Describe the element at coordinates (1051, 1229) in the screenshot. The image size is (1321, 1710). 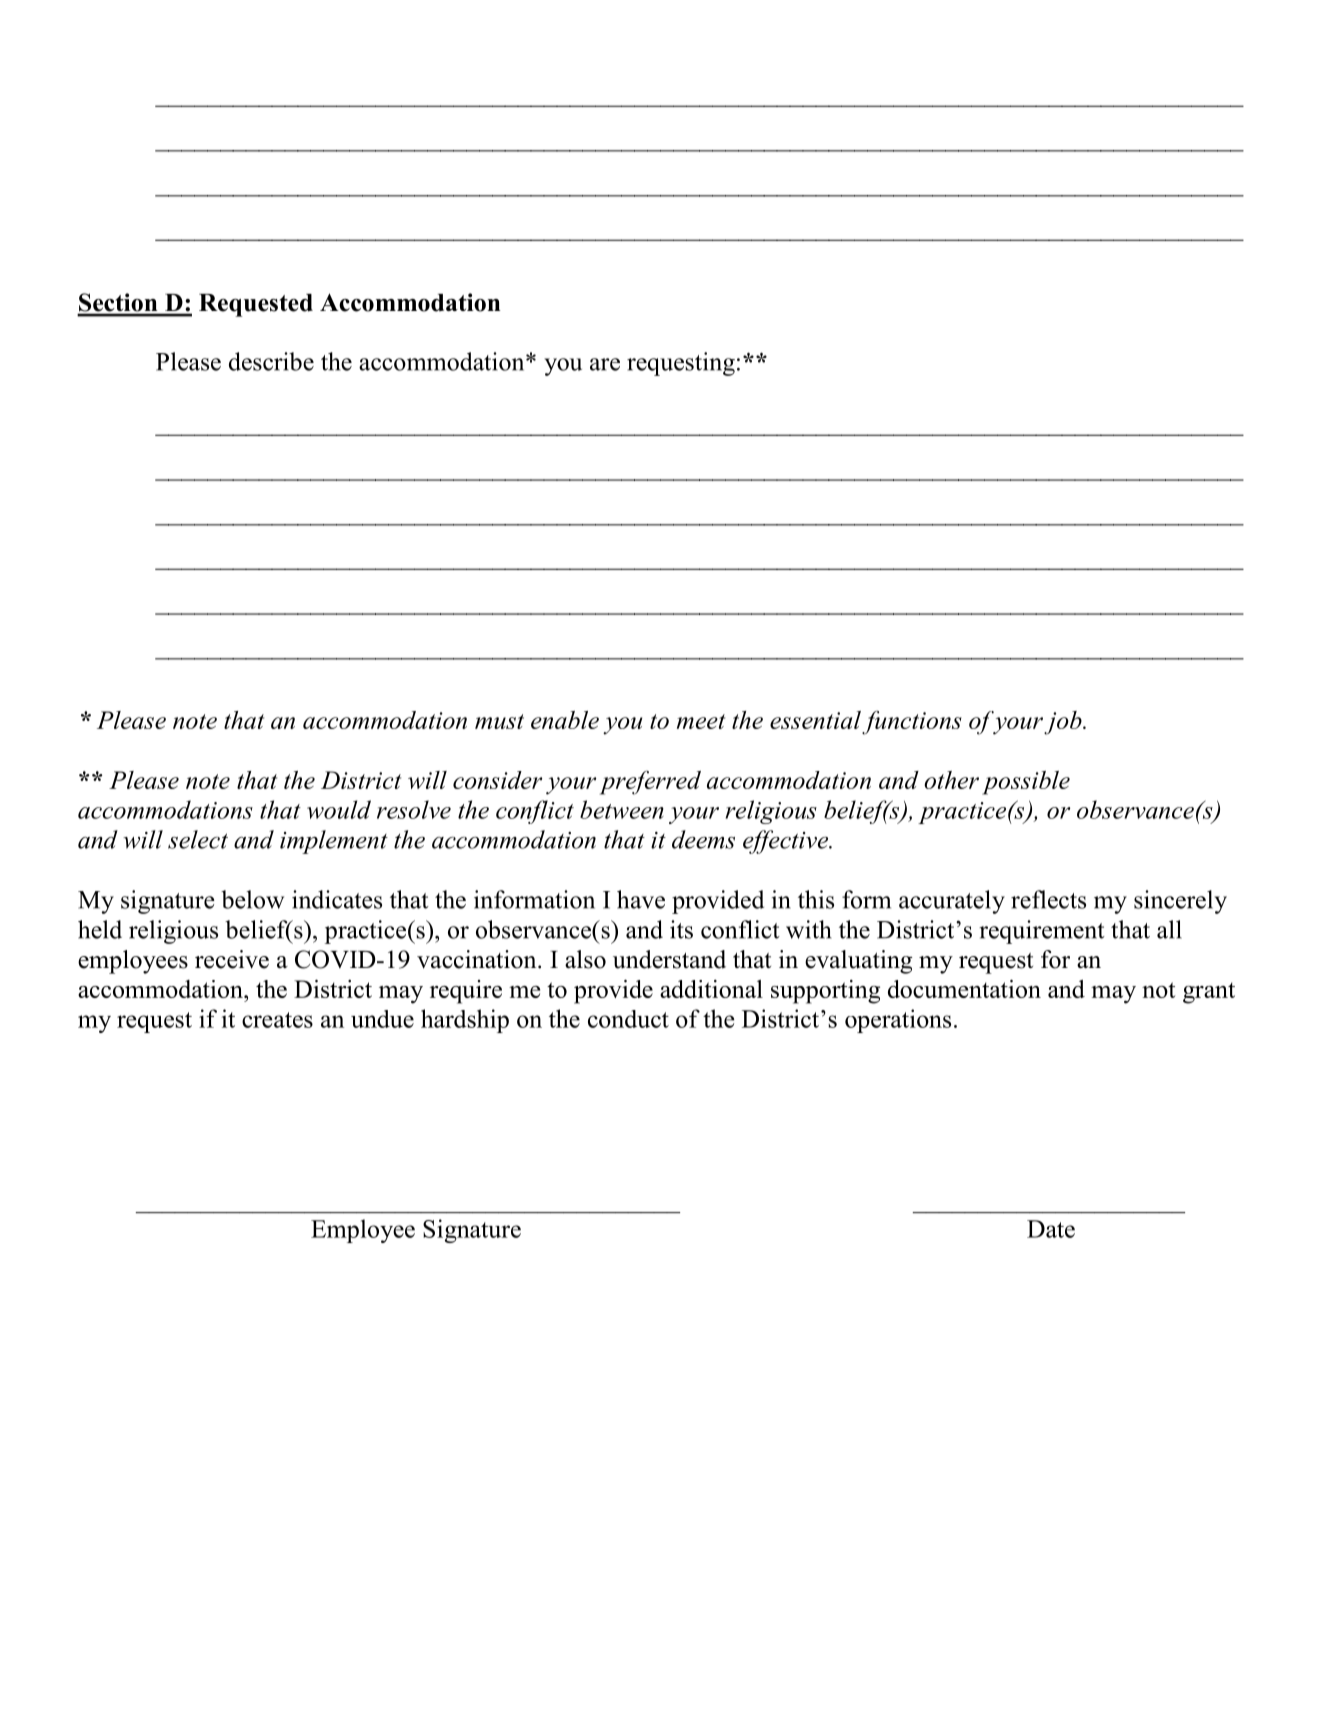
I see `Date` at that location.
